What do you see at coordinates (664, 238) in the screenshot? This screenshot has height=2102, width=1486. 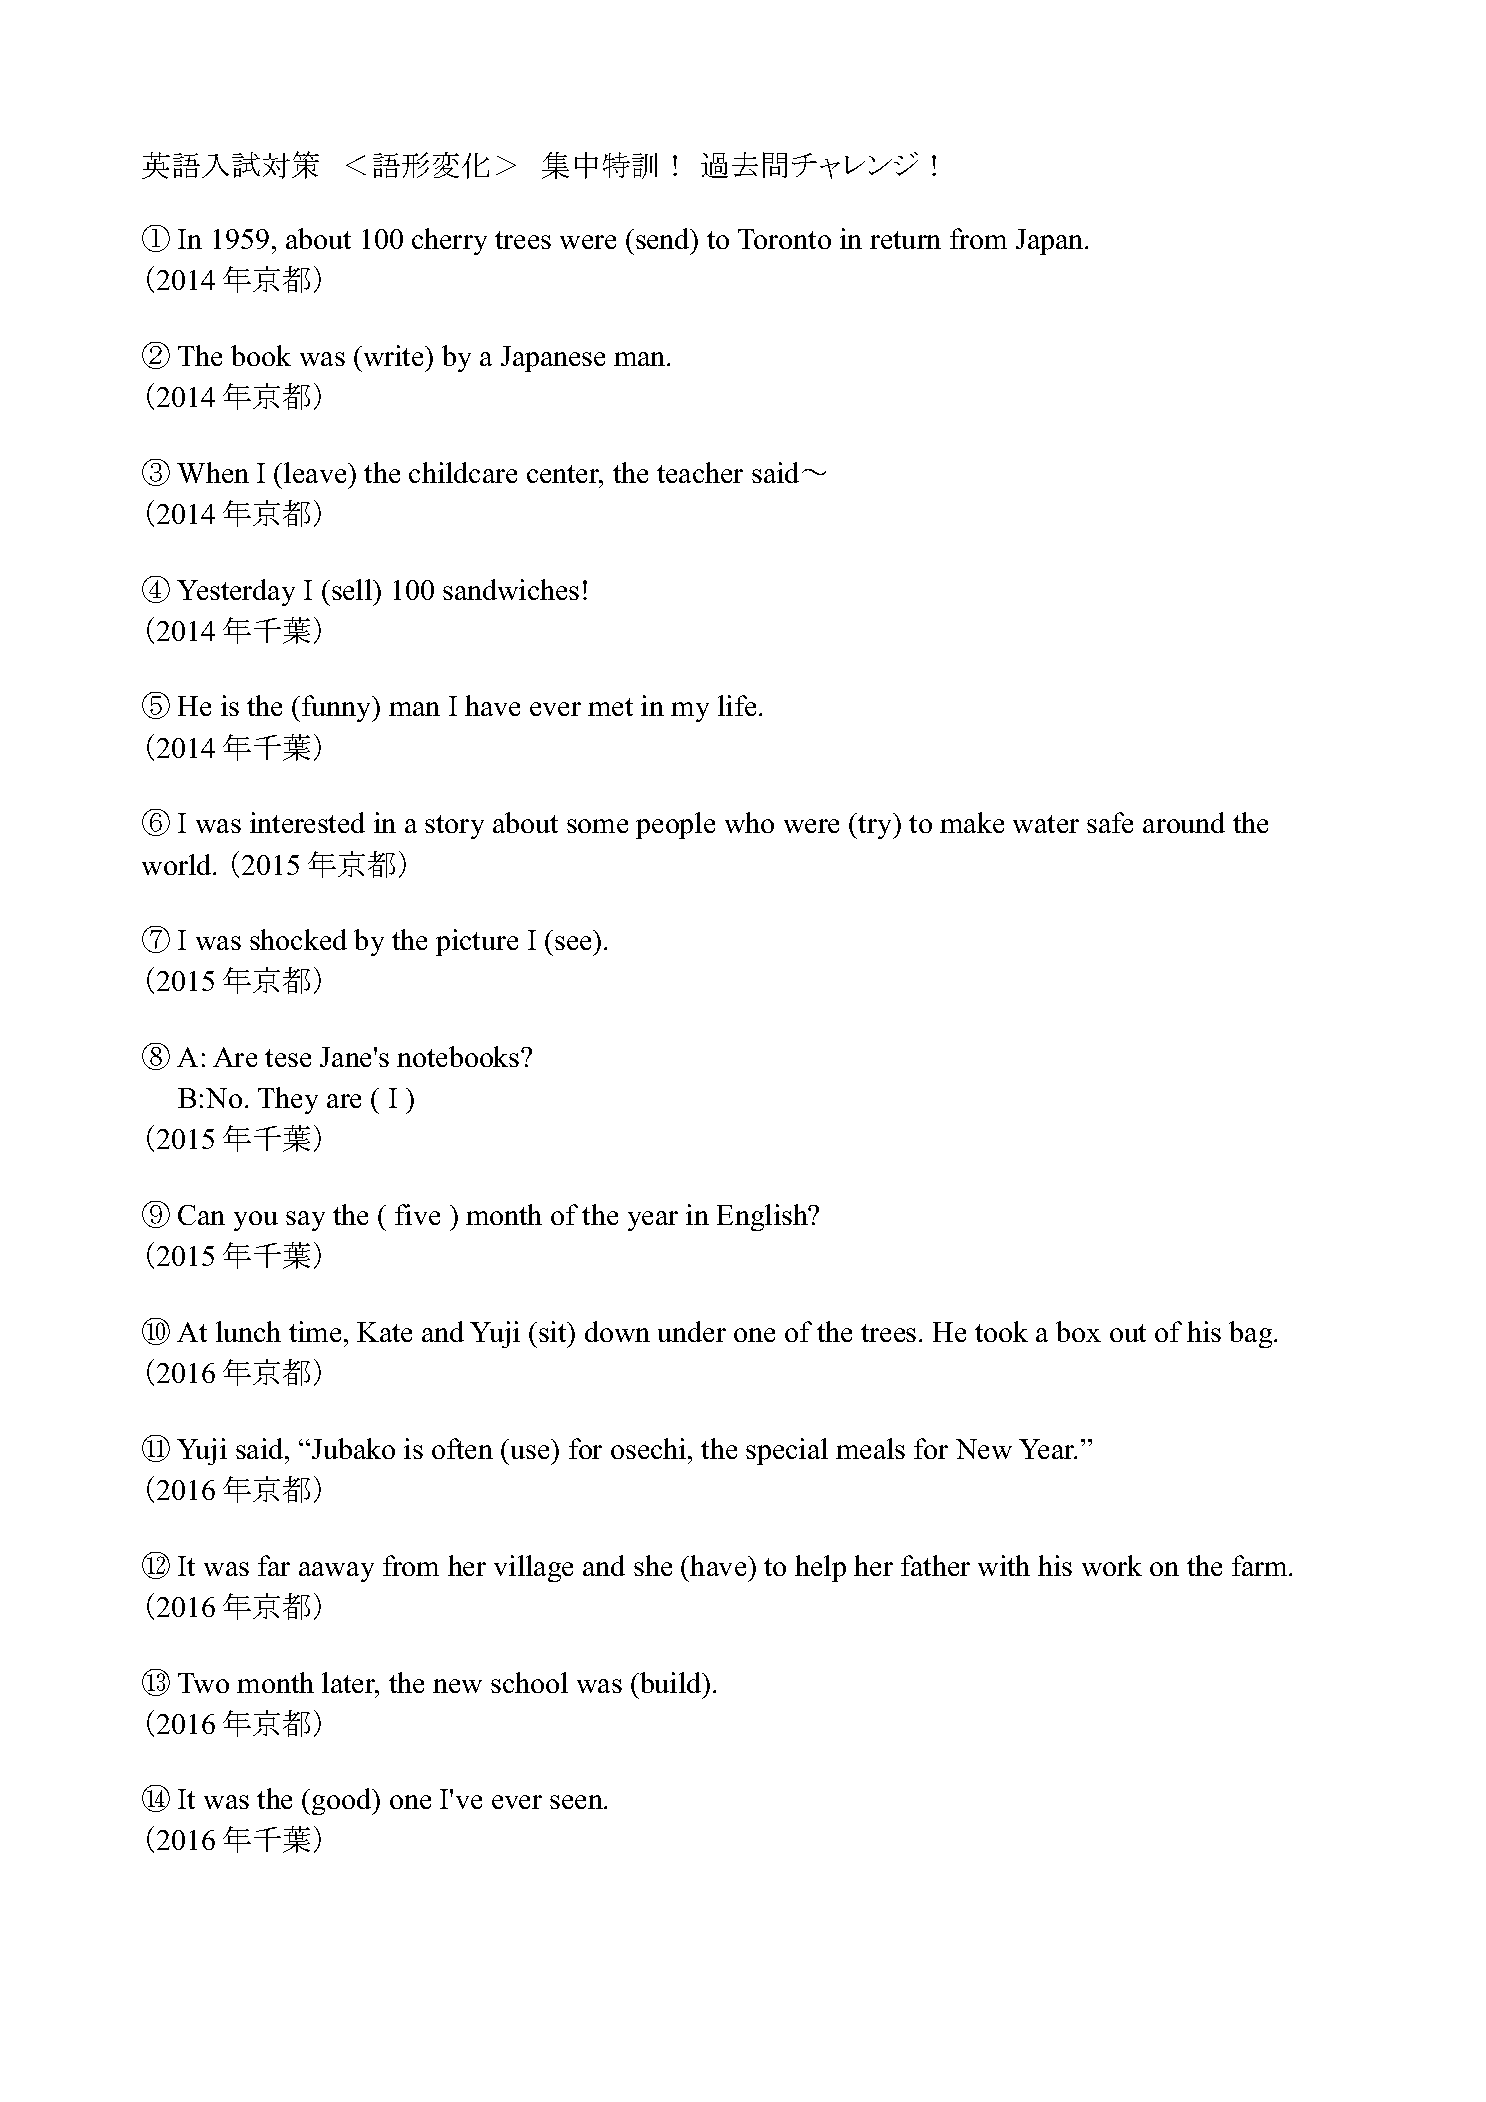 I see `send` at bounding box center [664, 238].
